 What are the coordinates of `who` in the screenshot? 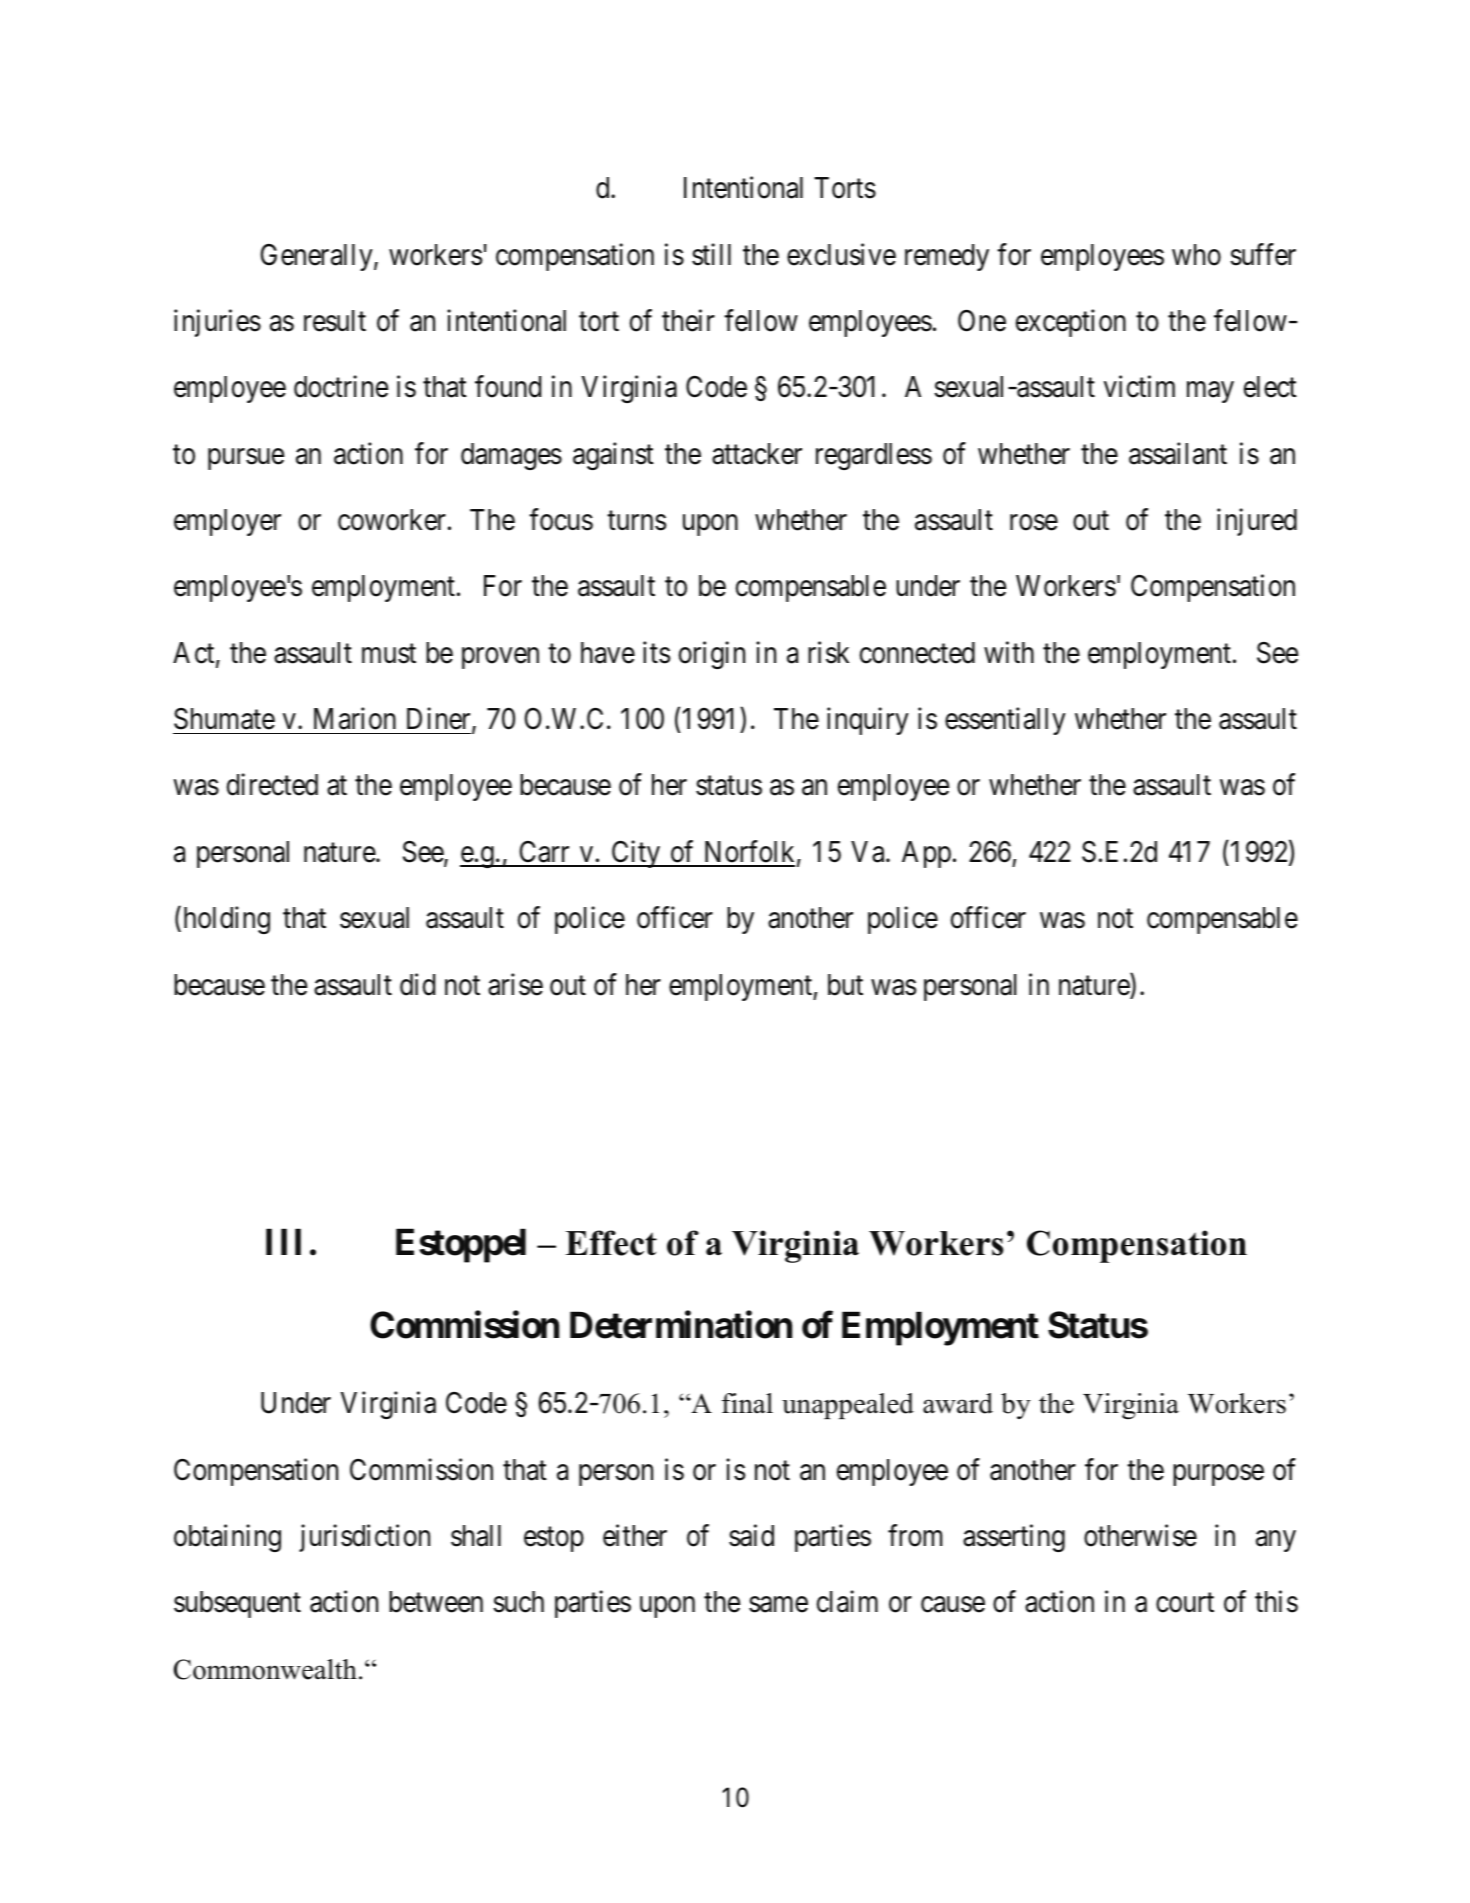 It's located at (1196, 255).
